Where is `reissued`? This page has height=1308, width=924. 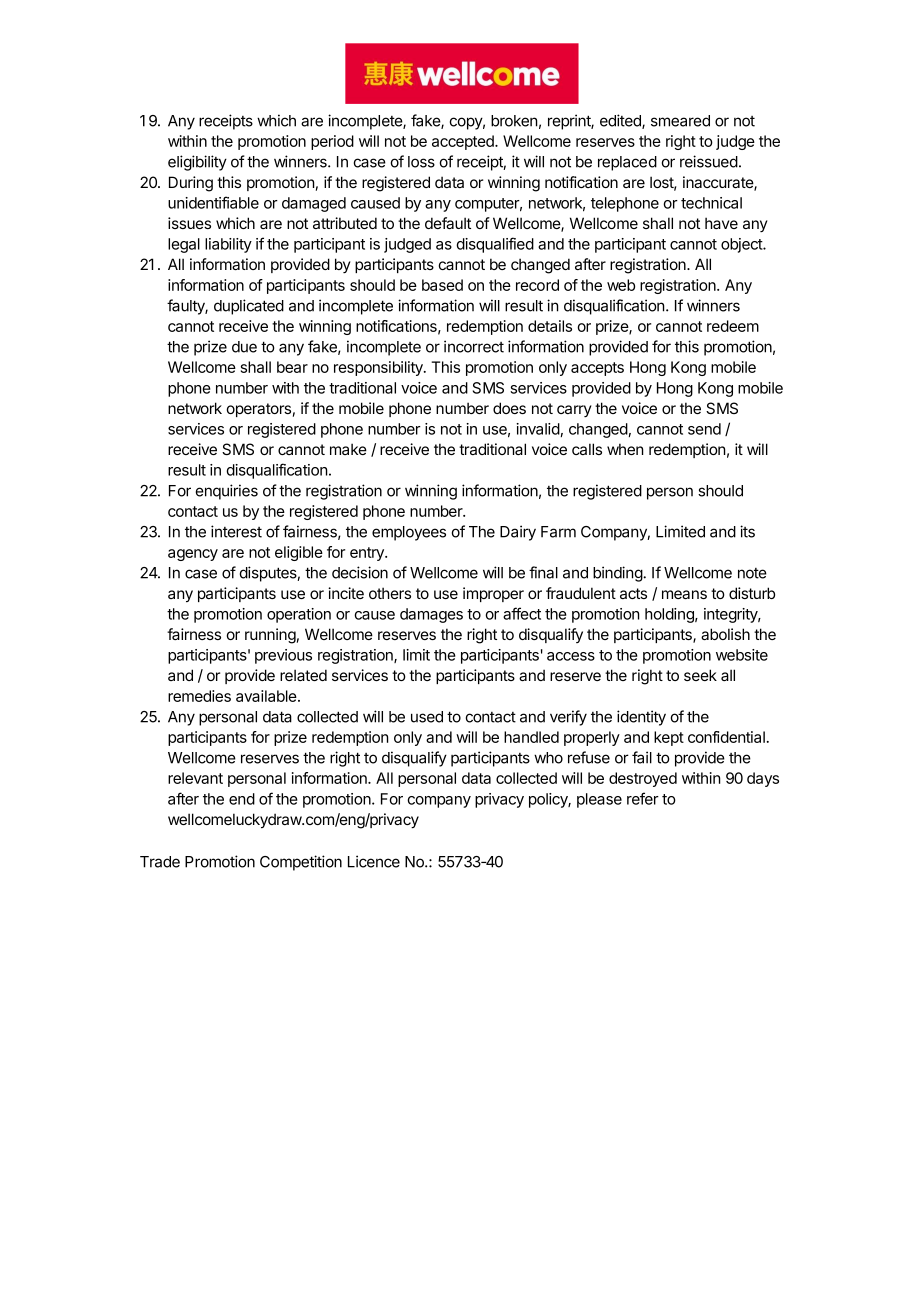 reissued is located at coordinates (709, 161).
